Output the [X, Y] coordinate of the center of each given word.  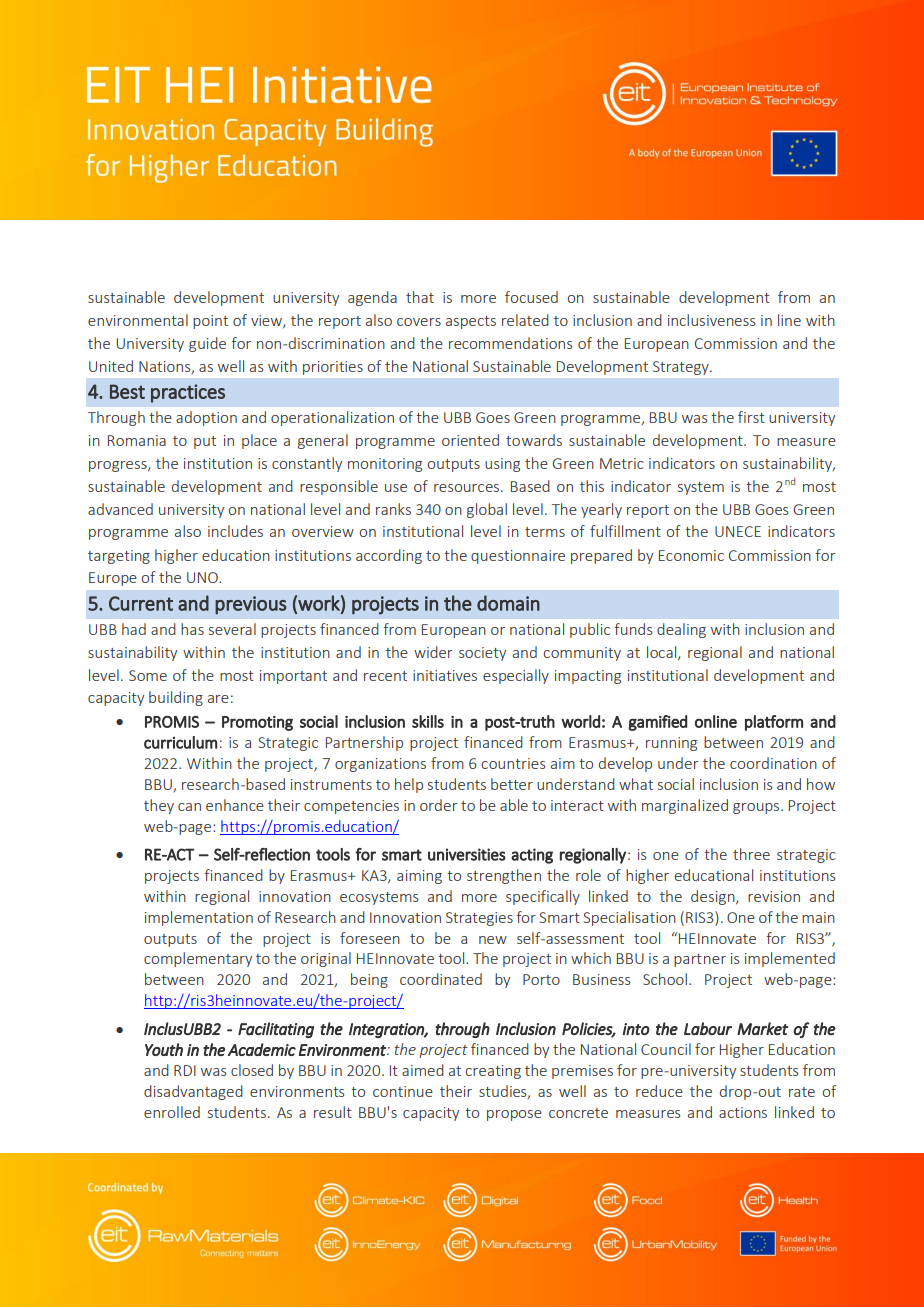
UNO [203, 577]
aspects [471, 322]
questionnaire [518, 557]
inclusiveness [712, 320]
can [189, 807]
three [751, 854]
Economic [691, 555]
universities [467, 854]
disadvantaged [193, 1092]
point [210, 322]
